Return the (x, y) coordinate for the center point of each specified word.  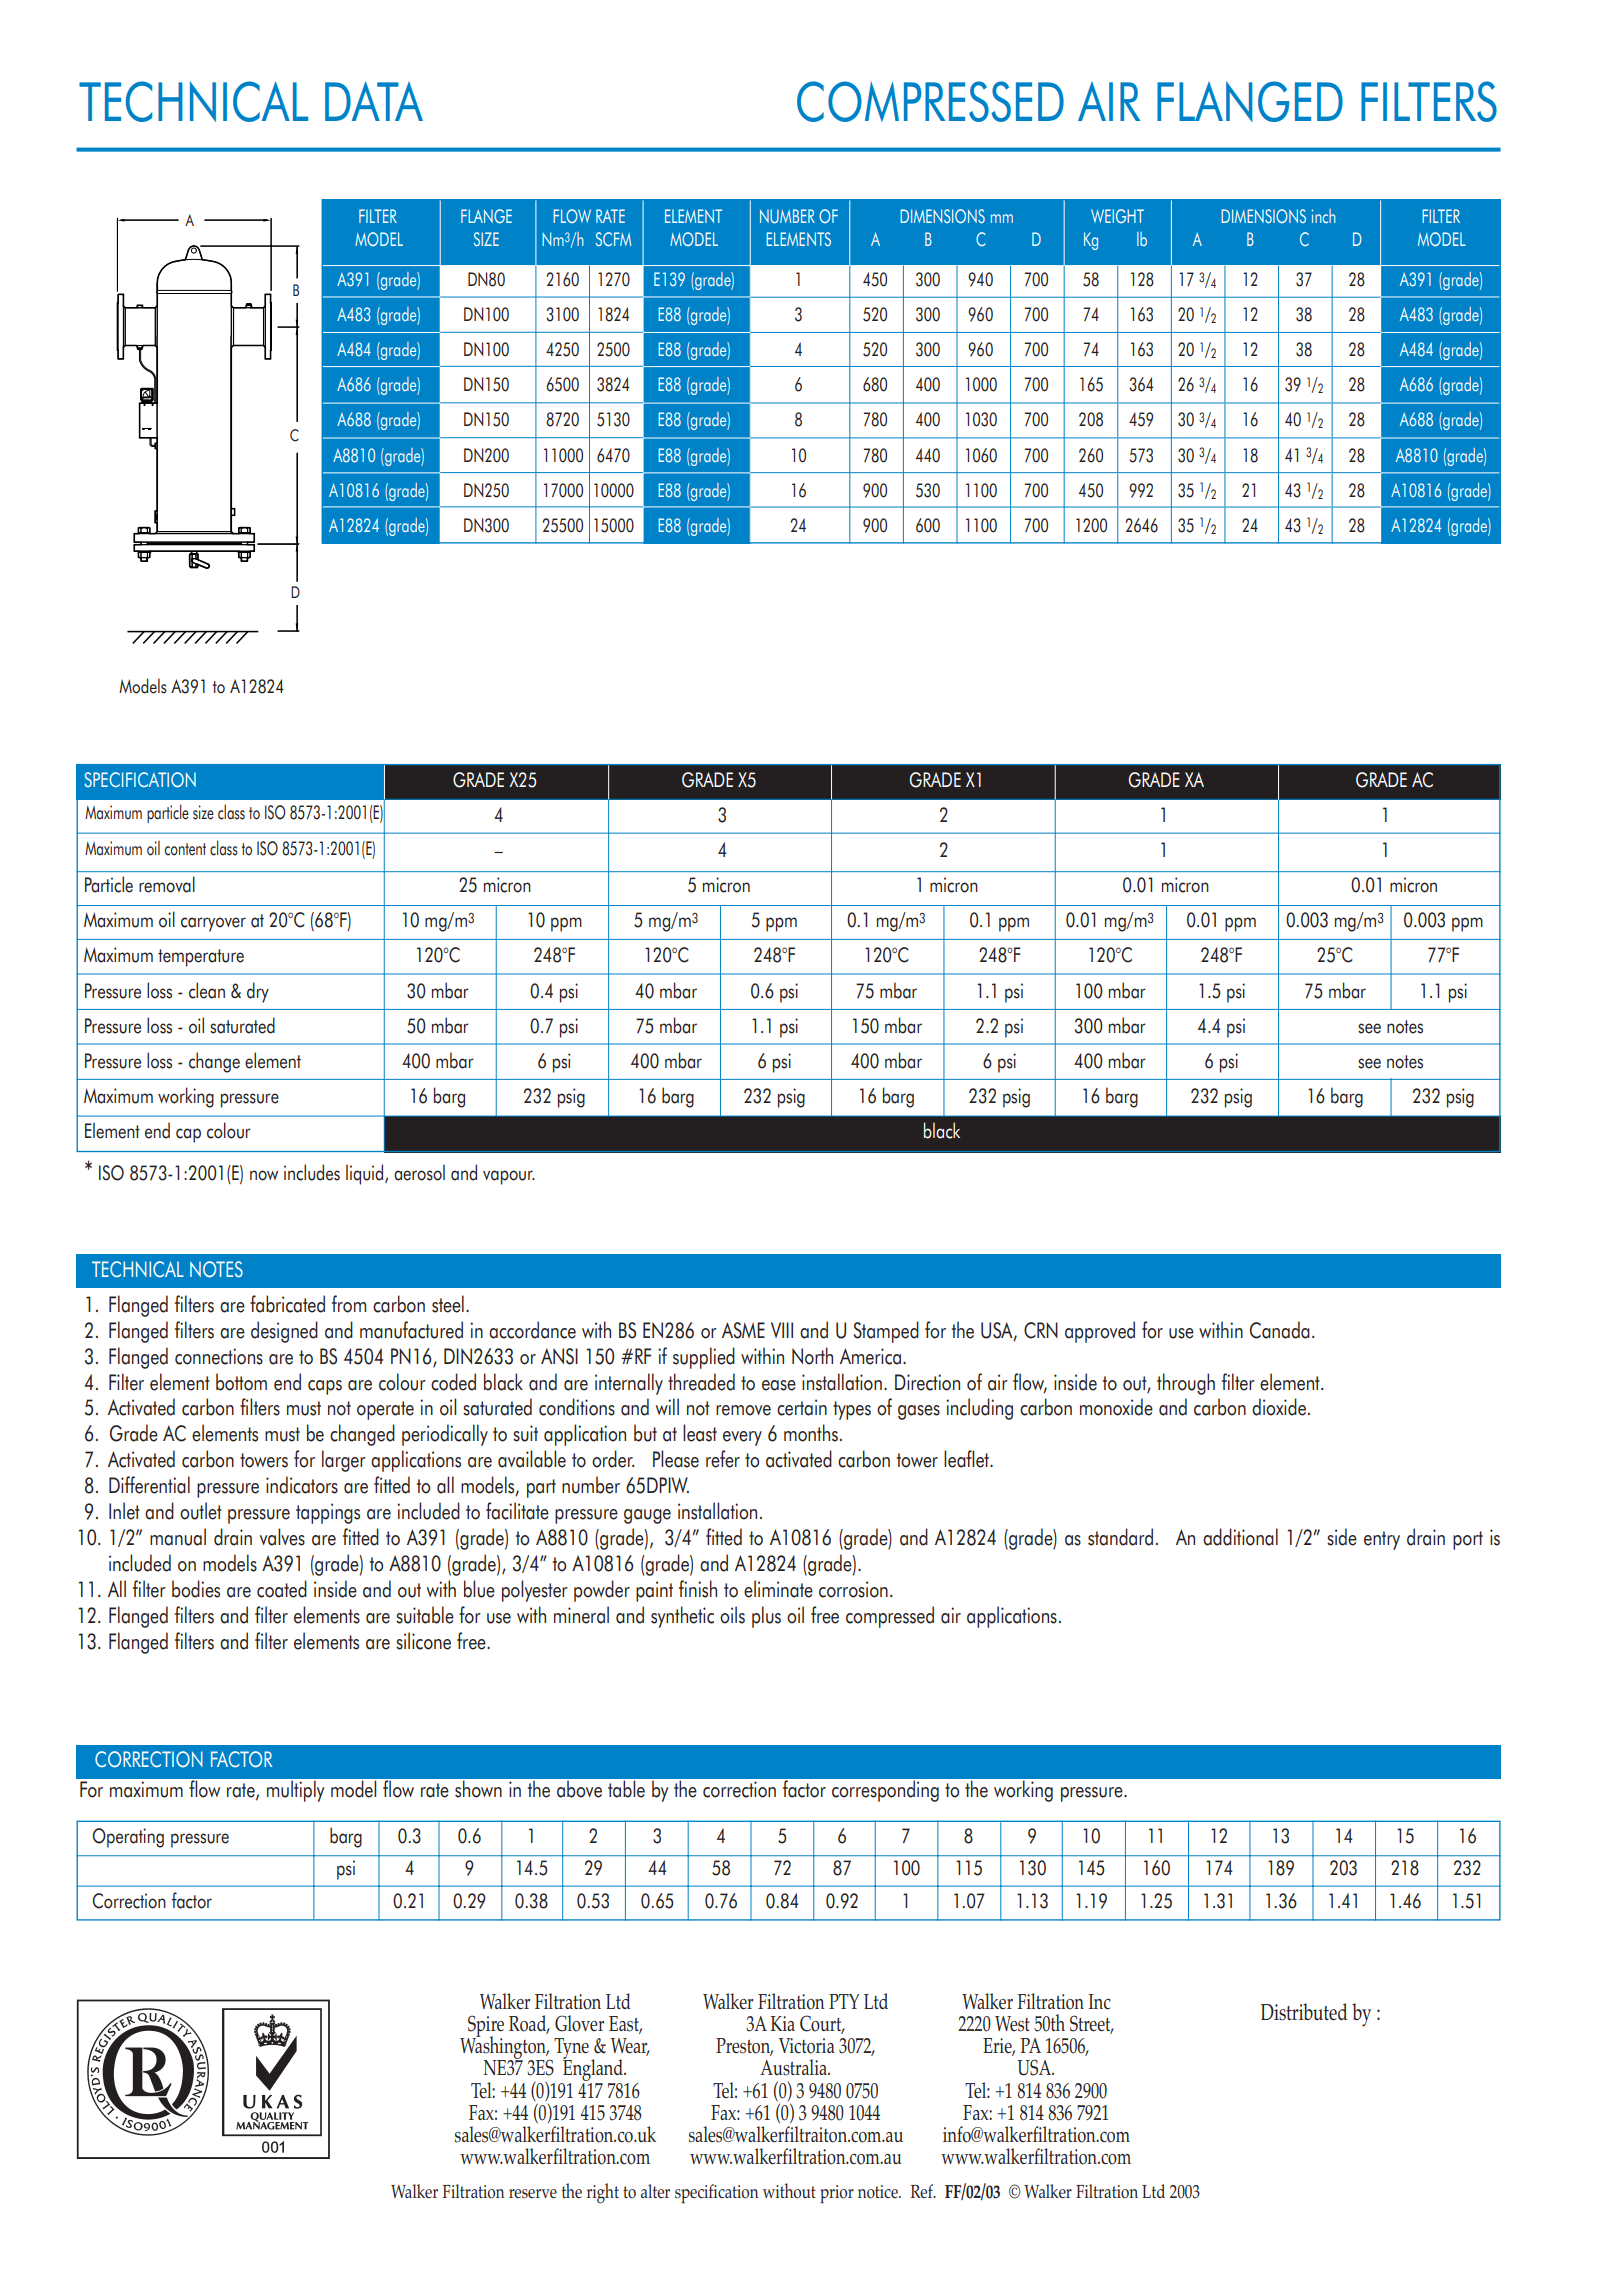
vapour (509, 1177)
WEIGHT (1117, 216)
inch (1324, 216)
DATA (374, 101)
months (811, 1433)
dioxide (1279, 1407)
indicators (302, 1485)
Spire (485, 2027)
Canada (1280, 1330)
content (185, 849)
